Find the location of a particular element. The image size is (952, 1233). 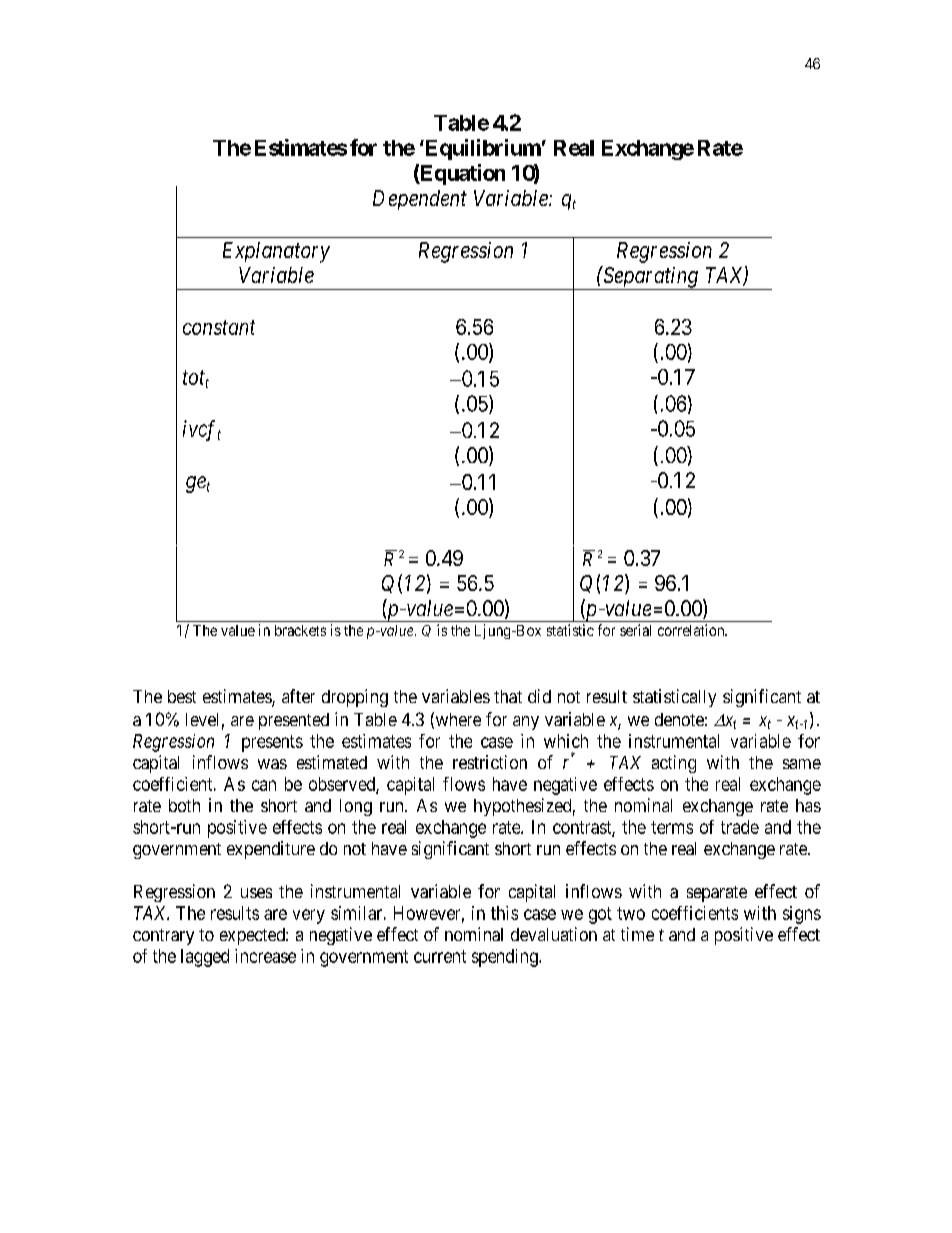

serial is located at coordinates (635, 630).
